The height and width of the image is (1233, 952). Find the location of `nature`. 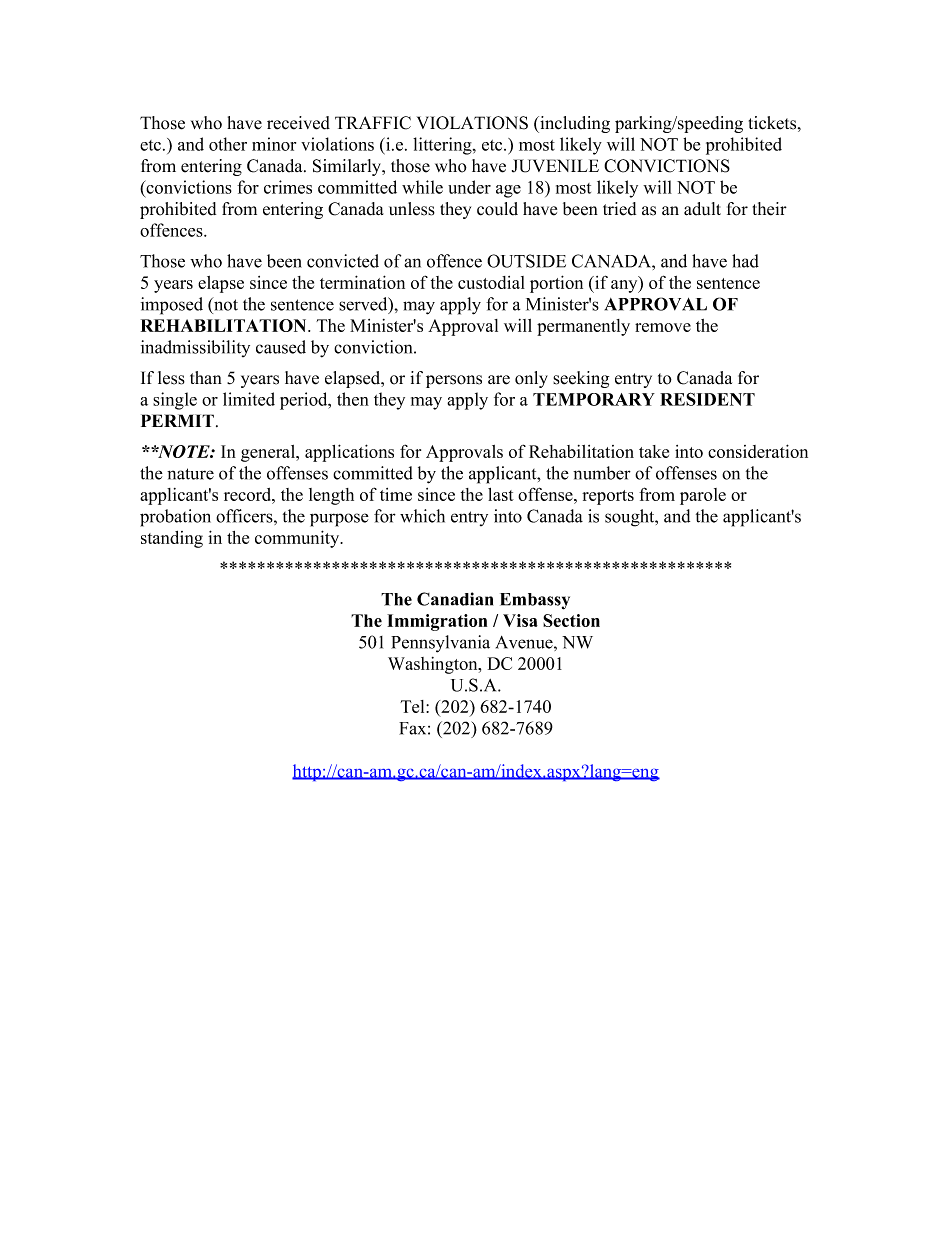

nature is located at coordinates (190, 474).
